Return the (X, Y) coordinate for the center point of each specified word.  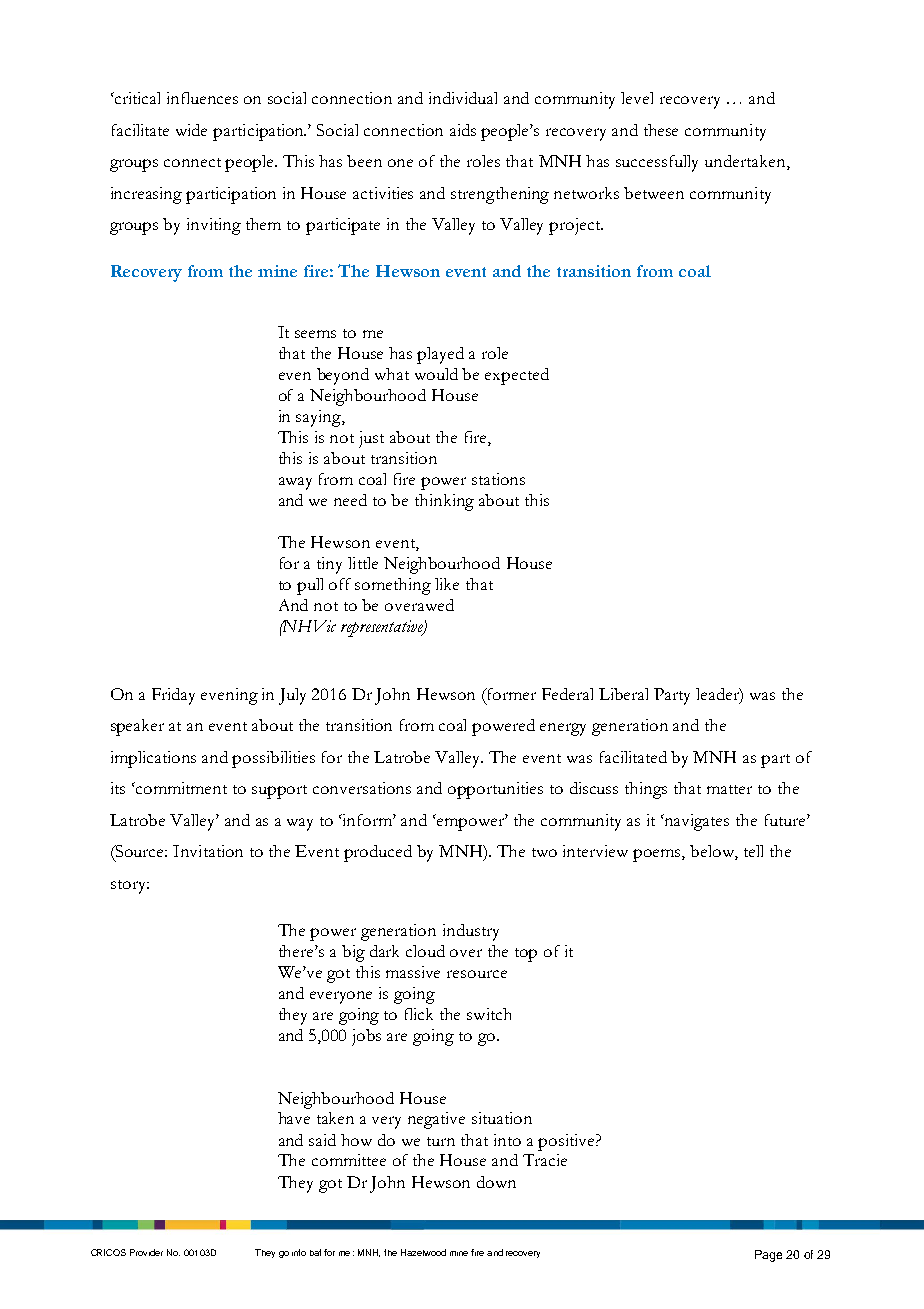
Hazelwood (423, 1252)
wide (191, 130)
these (661, 130)
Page (768, 1256)
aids (463, 130)
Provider (146, 1252)
